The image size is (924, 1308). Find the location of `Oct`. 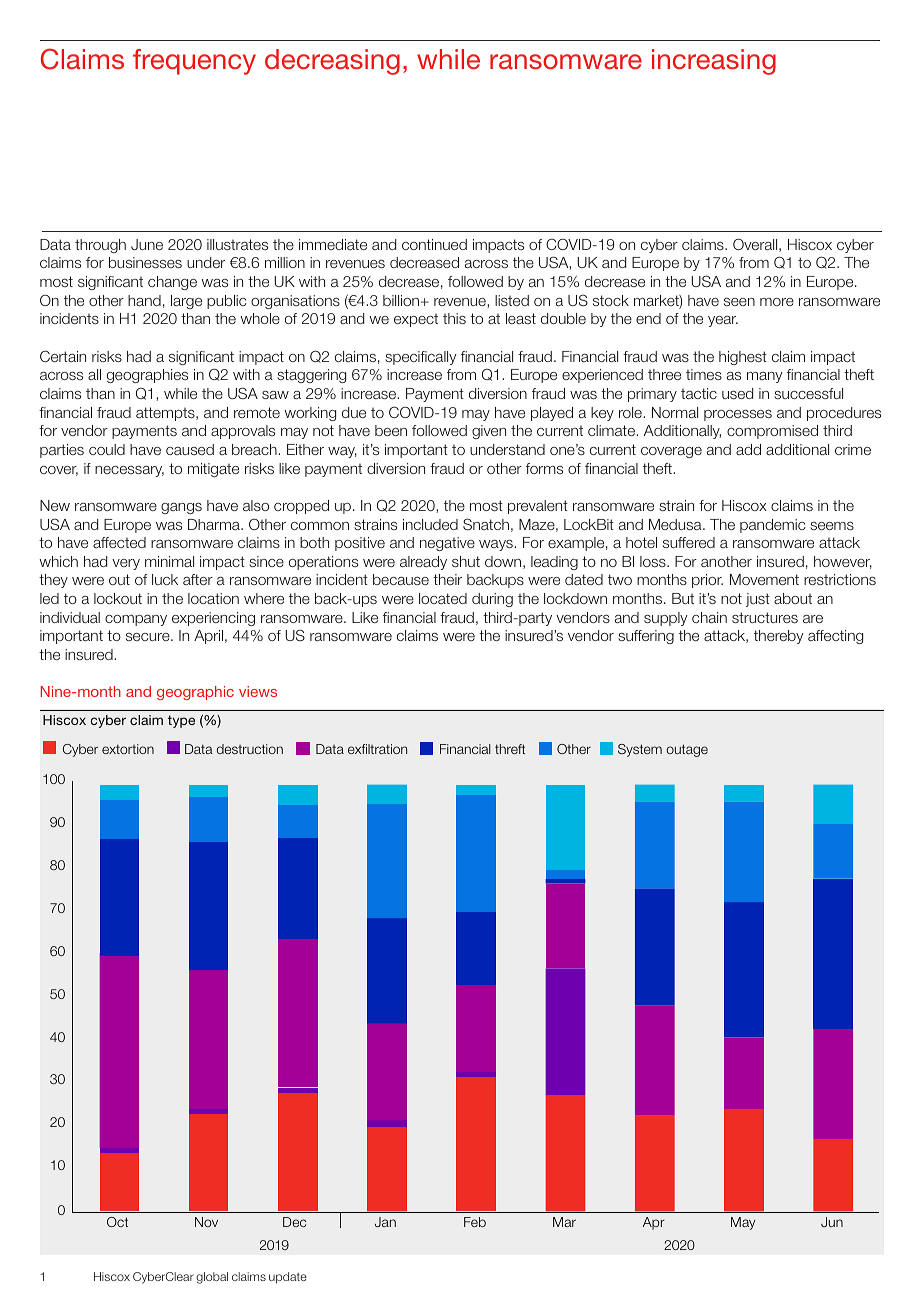

Oct is located at coordinates (117, 1222).
